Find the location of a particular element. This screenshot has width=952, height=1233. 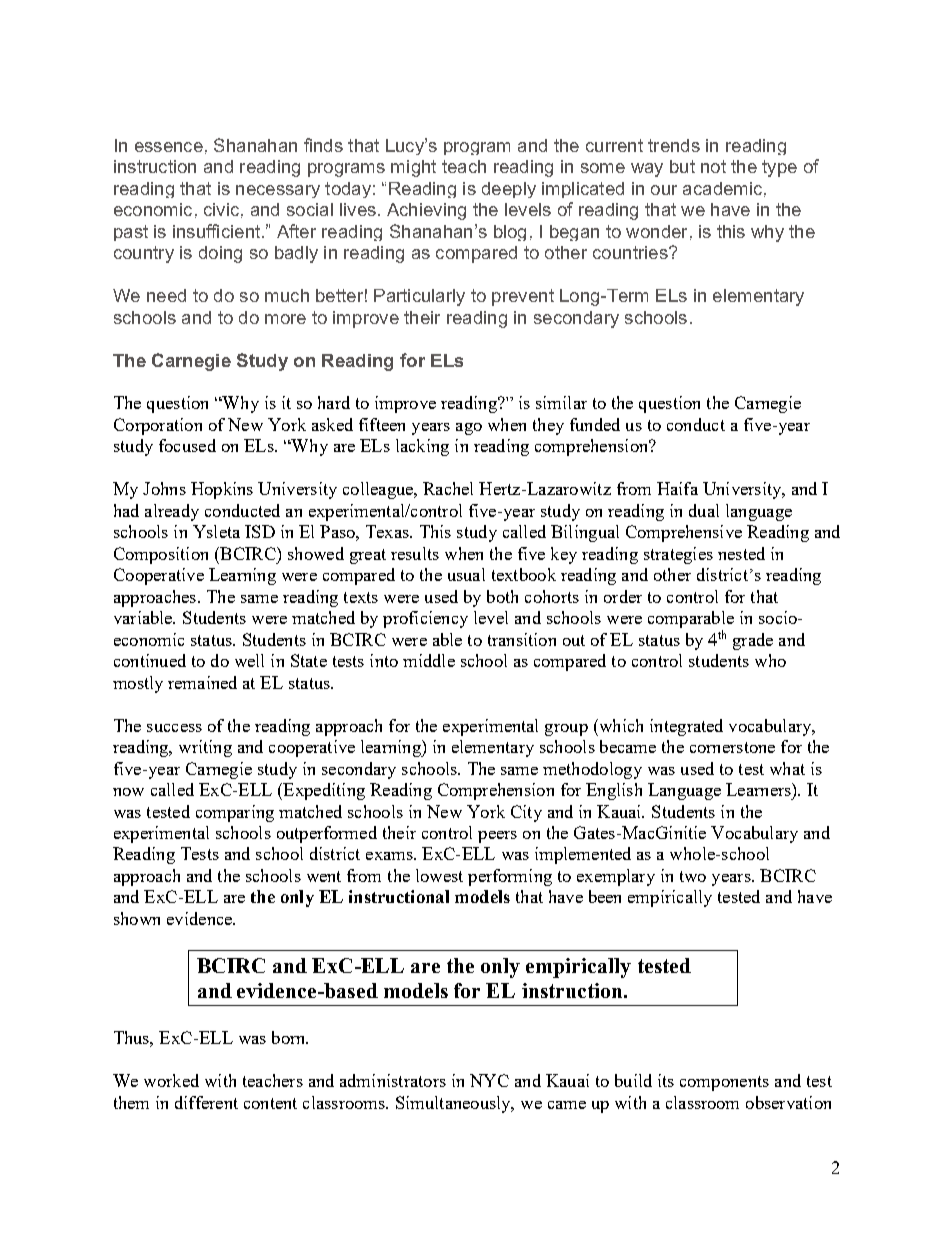

not is located at coordinates (713, 166).
